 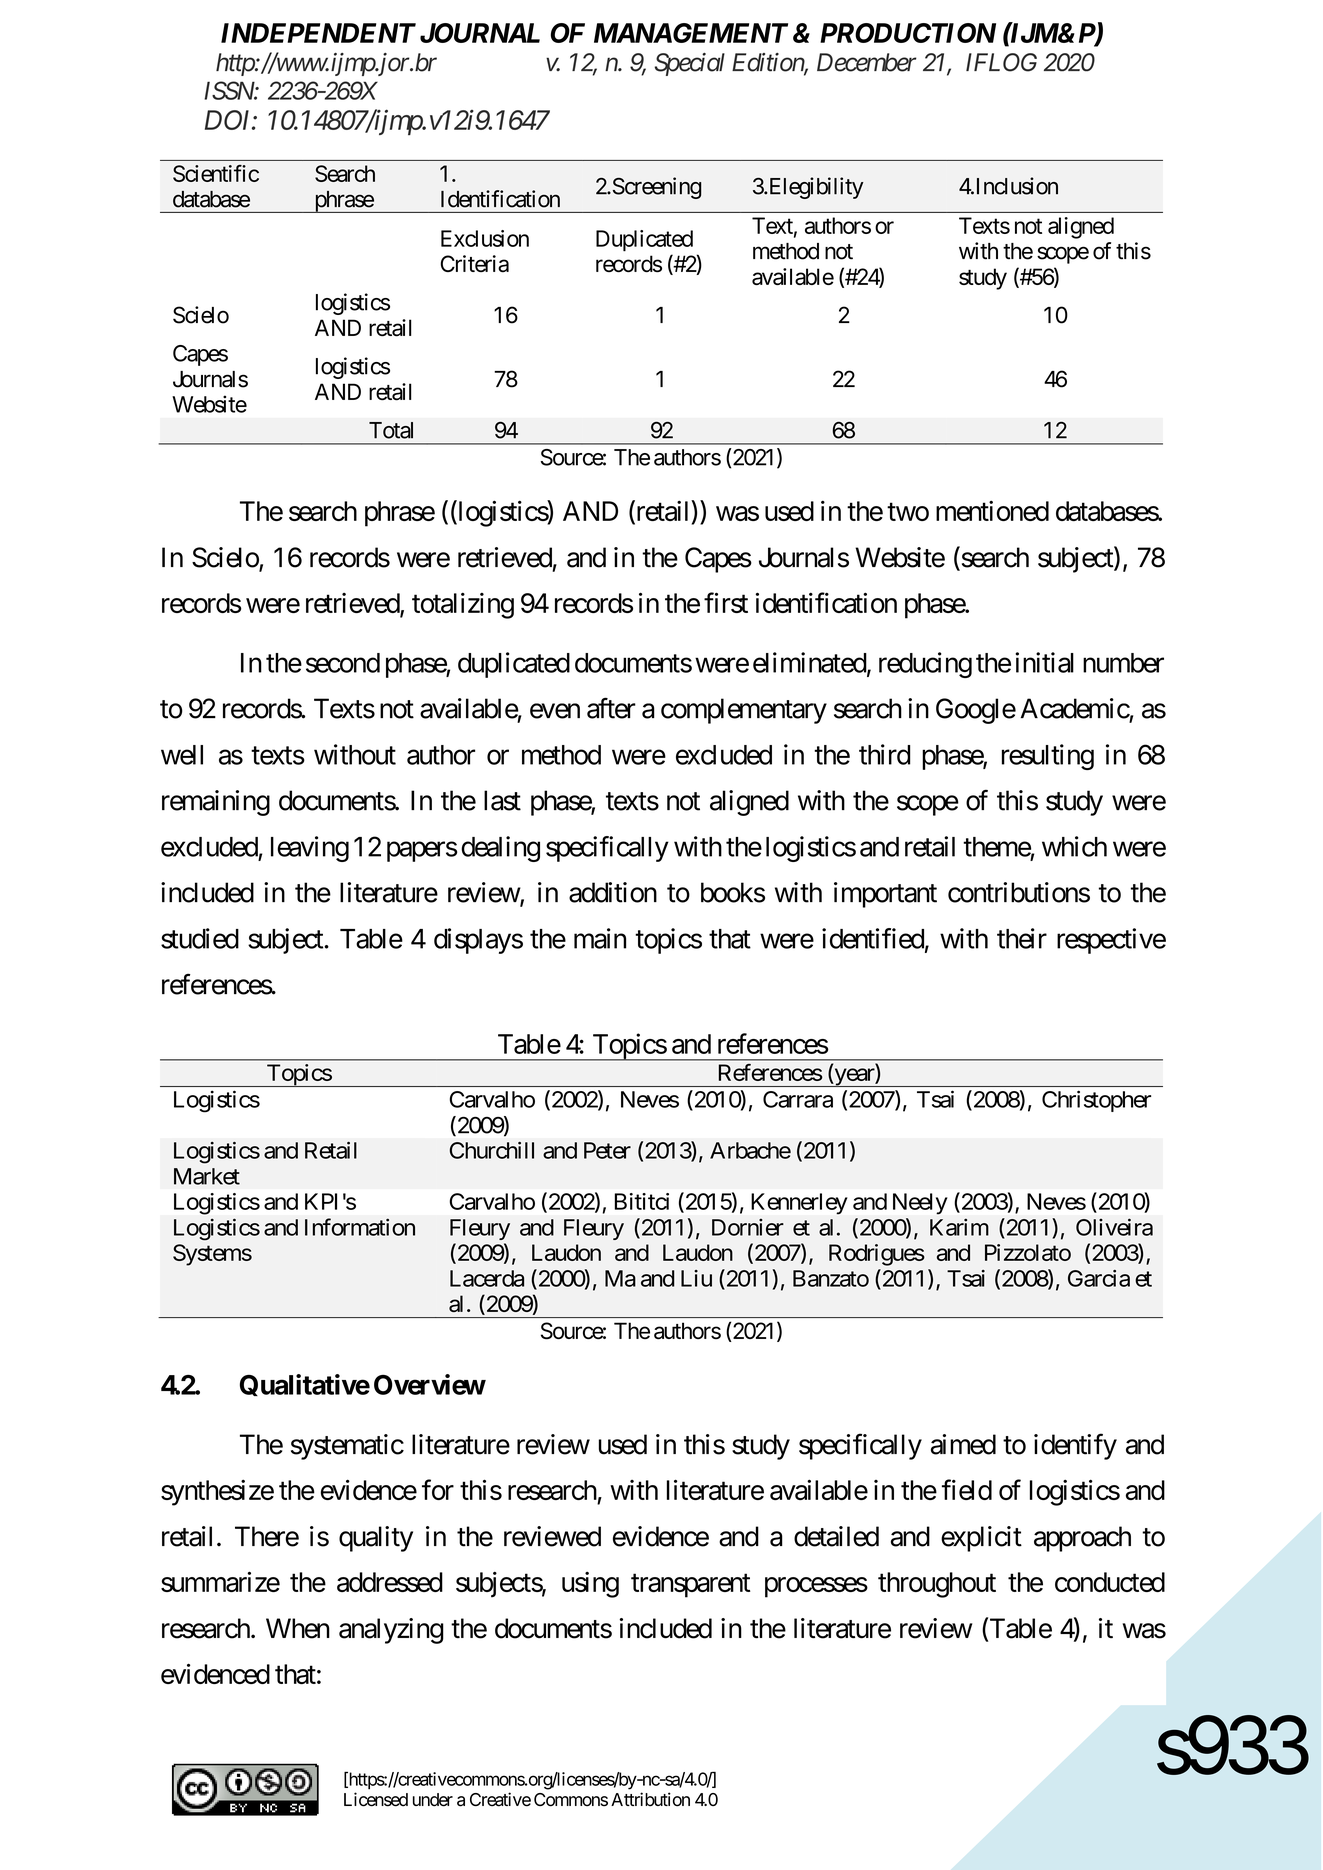 I want to click on studied, so click(x=200, y=938).
